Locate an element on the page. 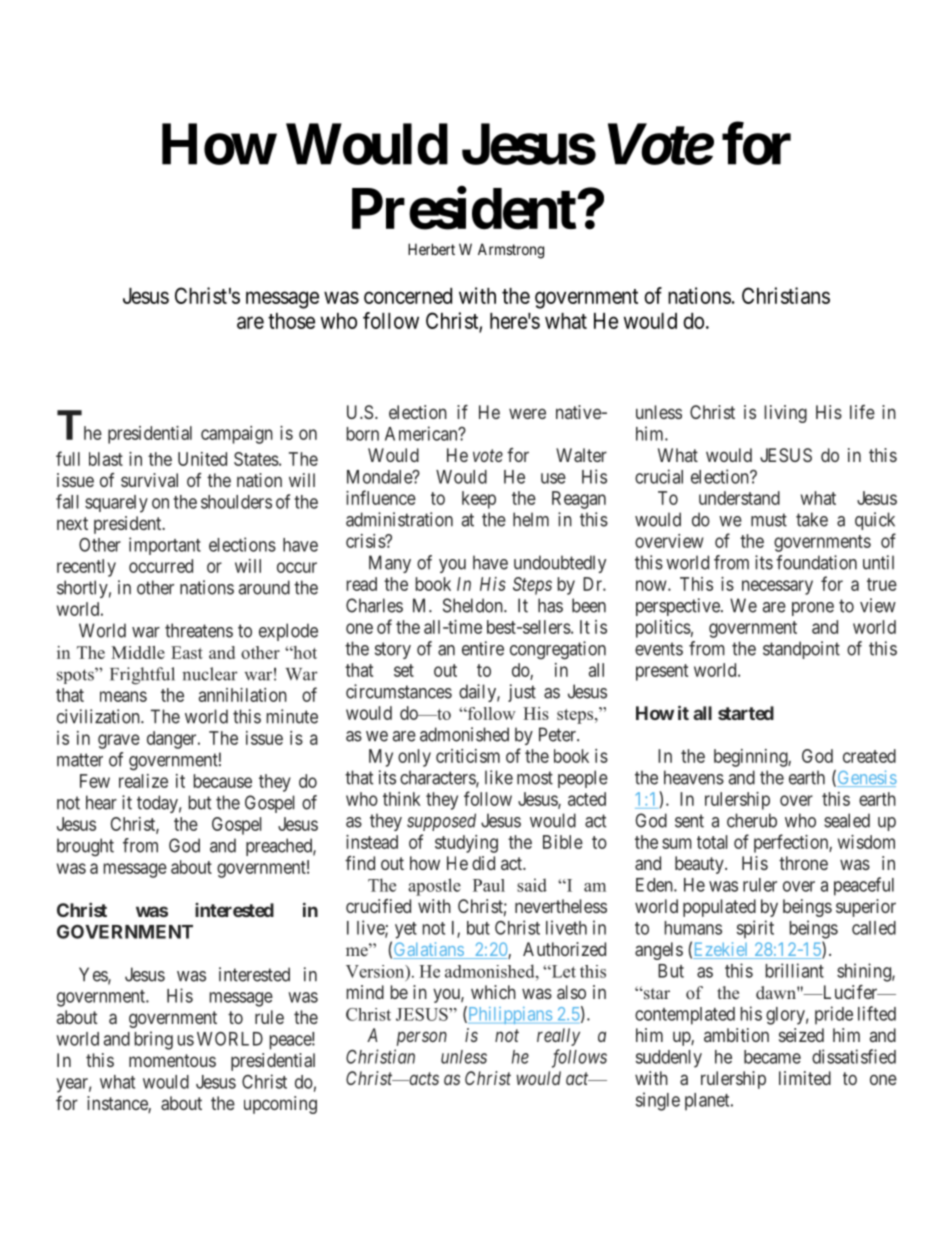 This document has height=1233, width=952. necessary is located at coordinates (777, 587).
